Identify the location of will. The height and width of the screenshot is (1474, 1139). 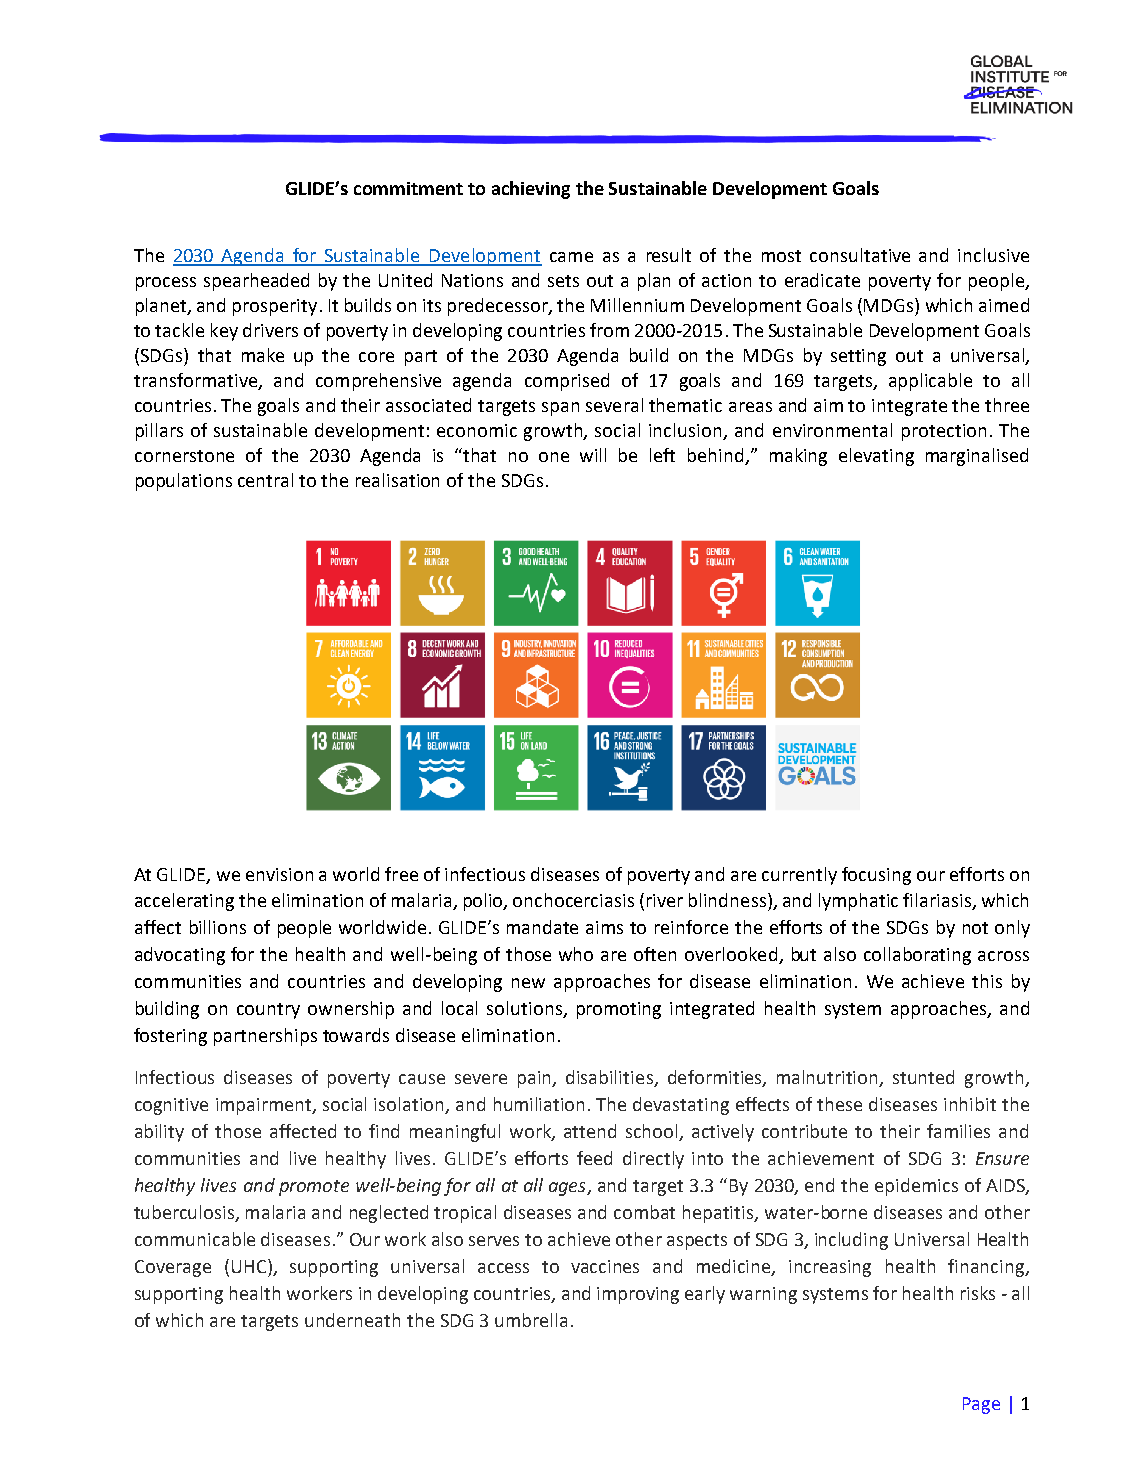
(593, 455).
